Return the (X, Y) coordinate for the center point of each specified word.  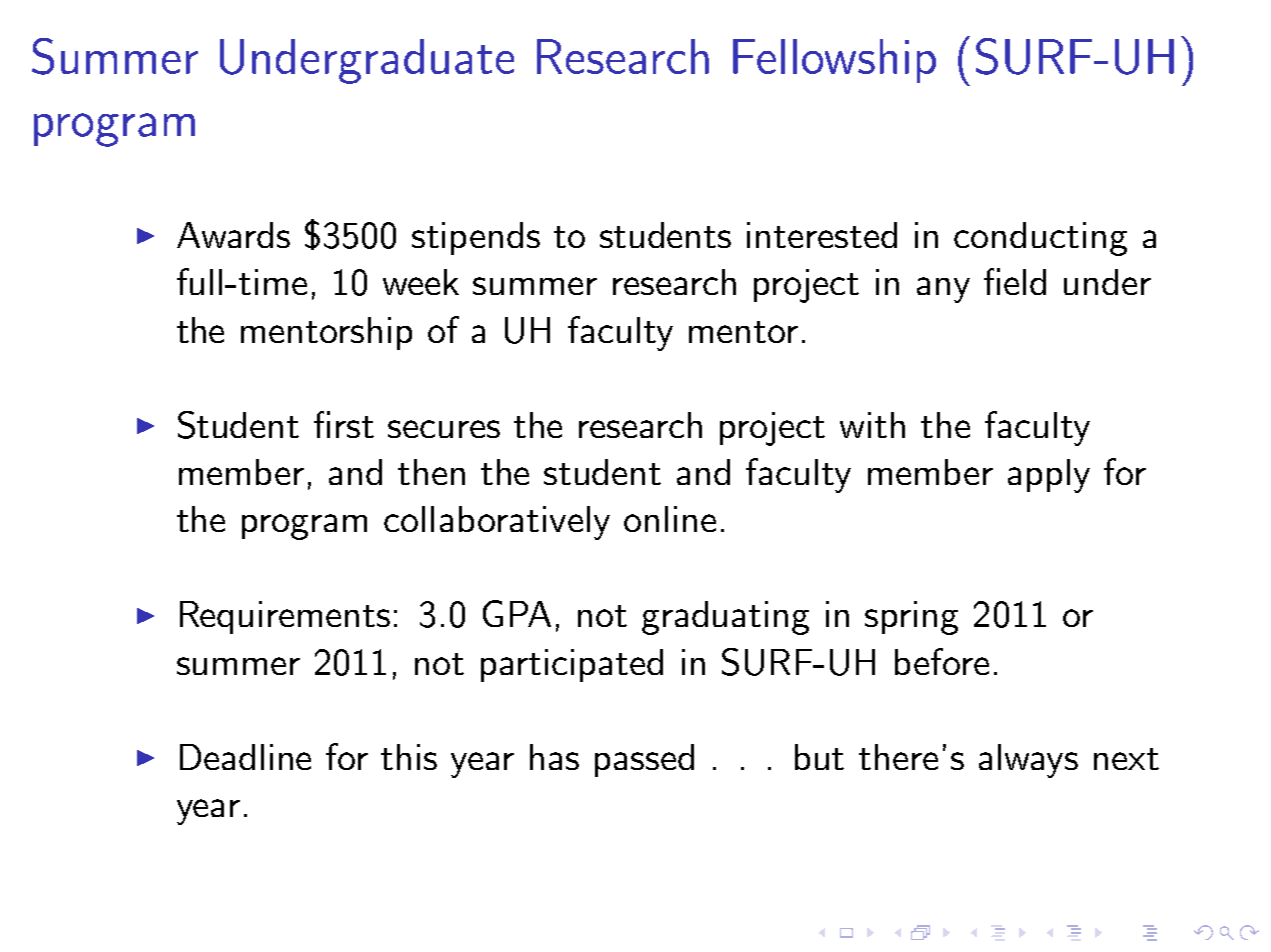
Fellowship (834, 61)
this (409, 757)
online (670, 519)
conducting (1040, 239)
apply (1049, 476)
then (431, 472)
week (421, 282)
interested (822, 235)
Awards (233, 235)
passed (644, 760)
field (1015, 281)
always (1028, 761)
